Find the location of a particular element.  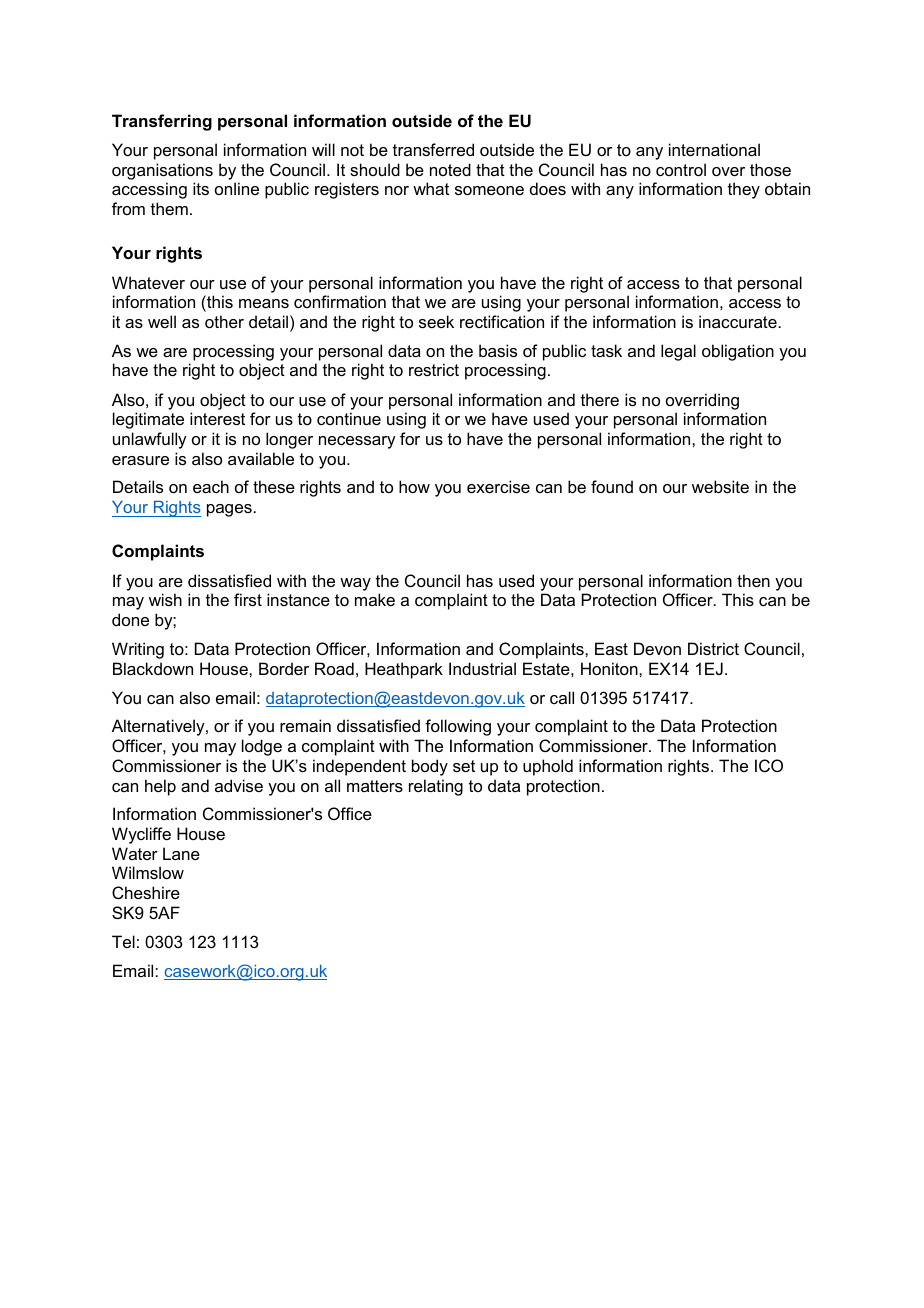

legal is located at coordinates (678, 352).
